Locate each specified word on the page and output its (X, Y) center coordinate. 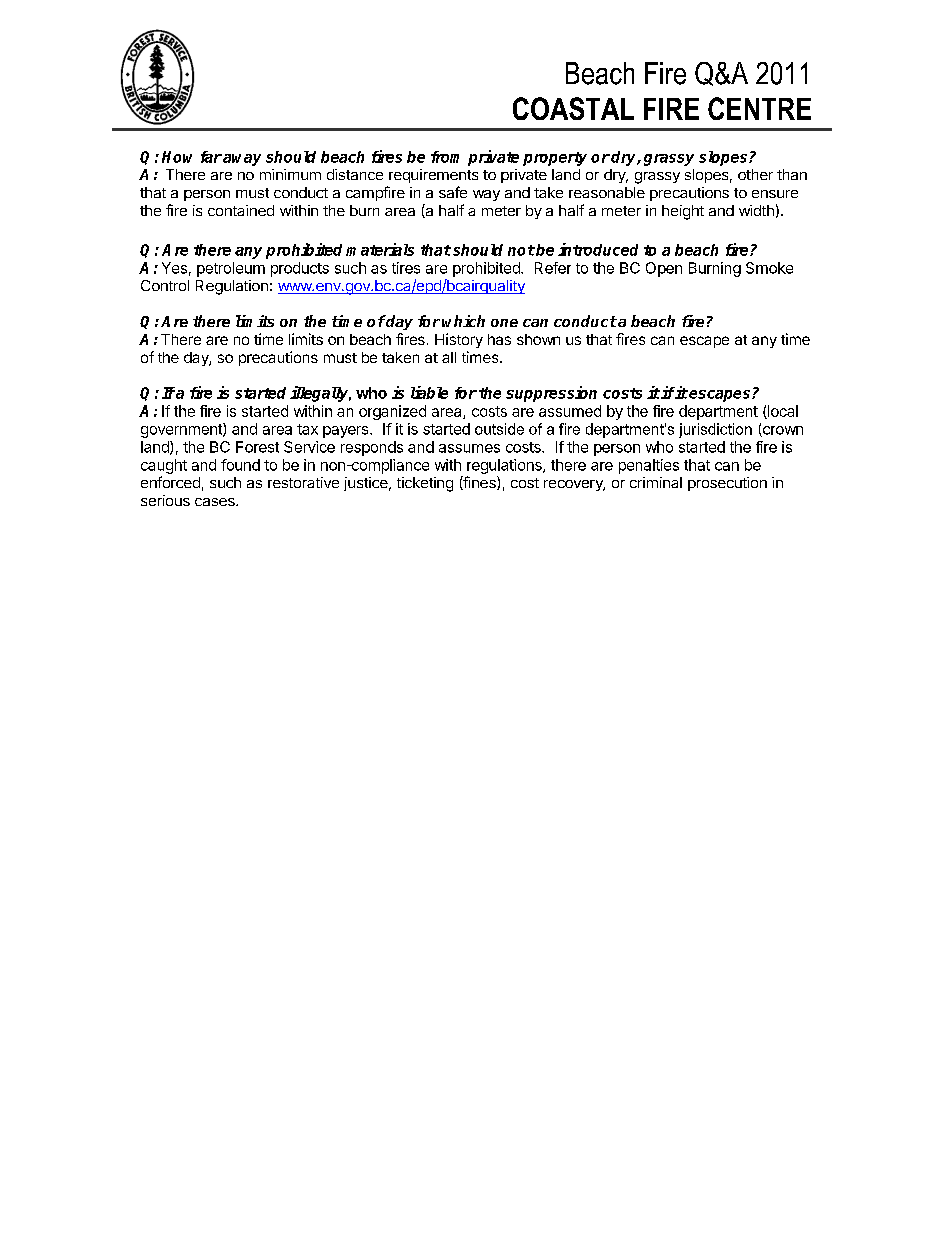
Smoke (769, 268)
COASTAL (573, 108)
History (459, 340)
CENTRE (759, 108)
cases (216, 502)
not (521, 250)
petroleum (231, 269)
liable (429, 392)
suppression (551, 394)
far (211, 157)
